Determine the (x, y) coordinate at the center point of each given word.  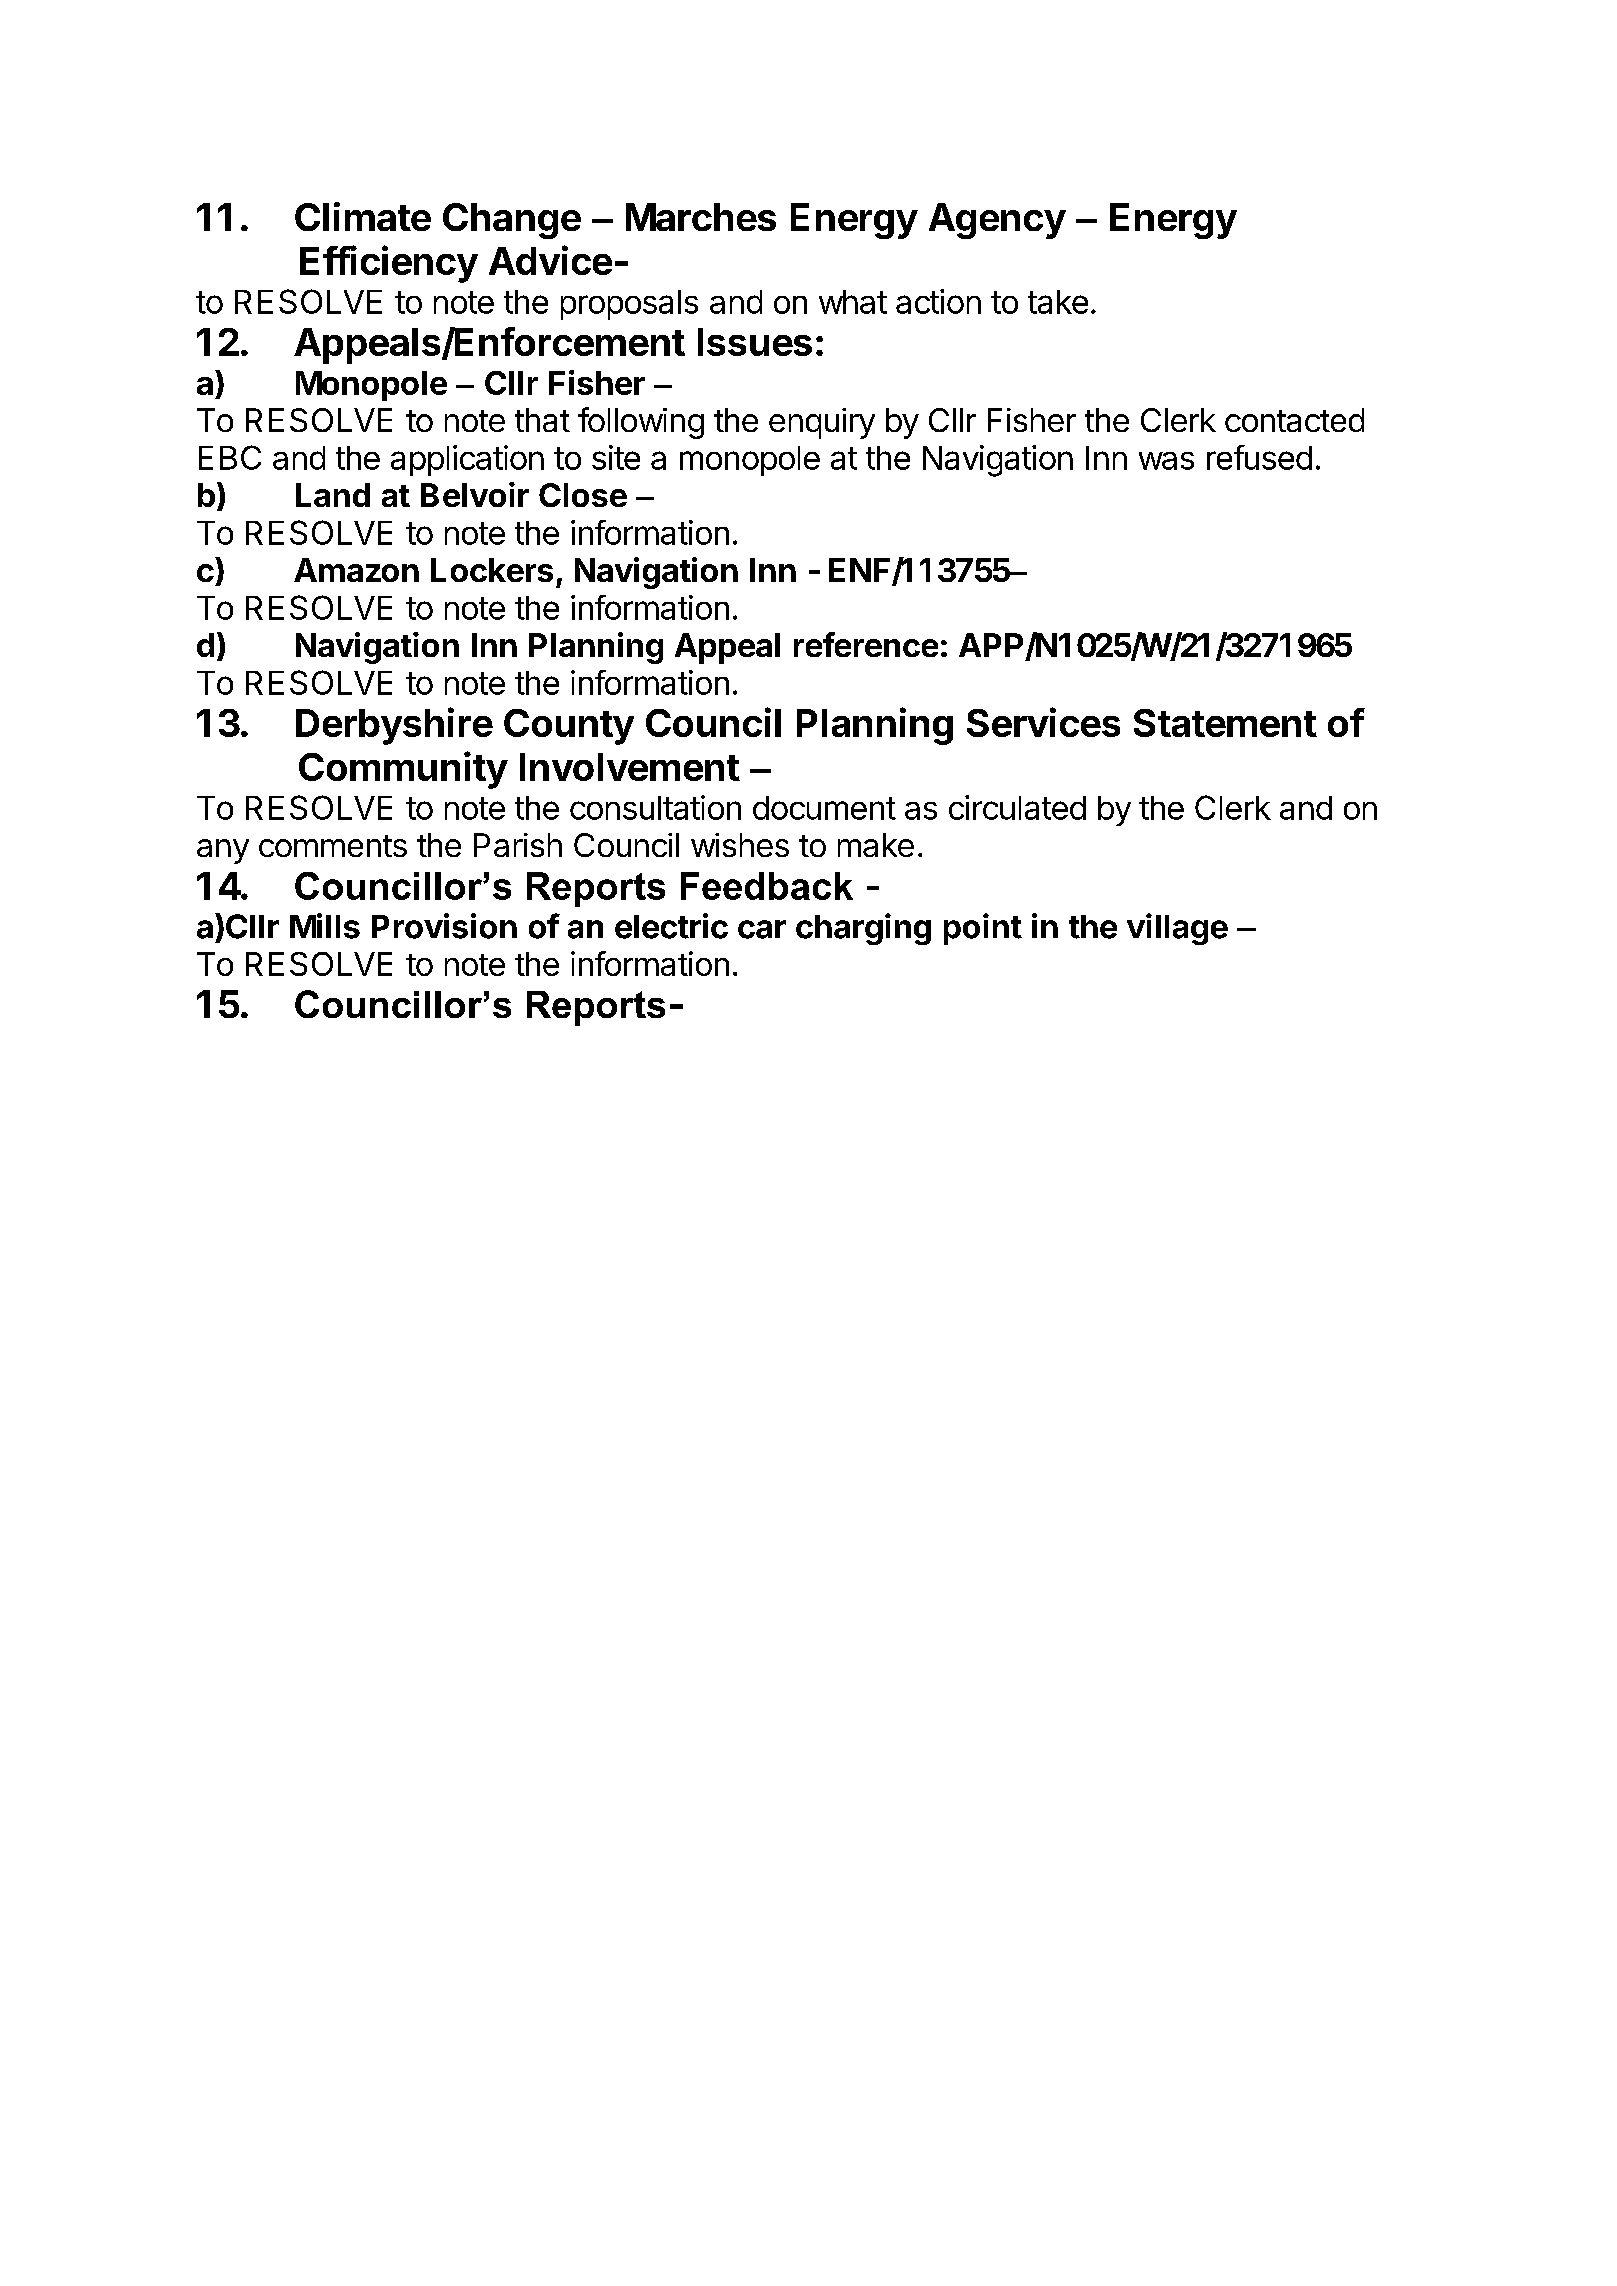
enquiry (822, 423)
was (1166, 461)
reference (866, 644)
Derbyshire (394, 726)
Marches (701, 217)
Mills (325, 926)
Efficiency (389, 264)
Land (333, 495)
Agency (997, 221)
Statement (1225, 723)
